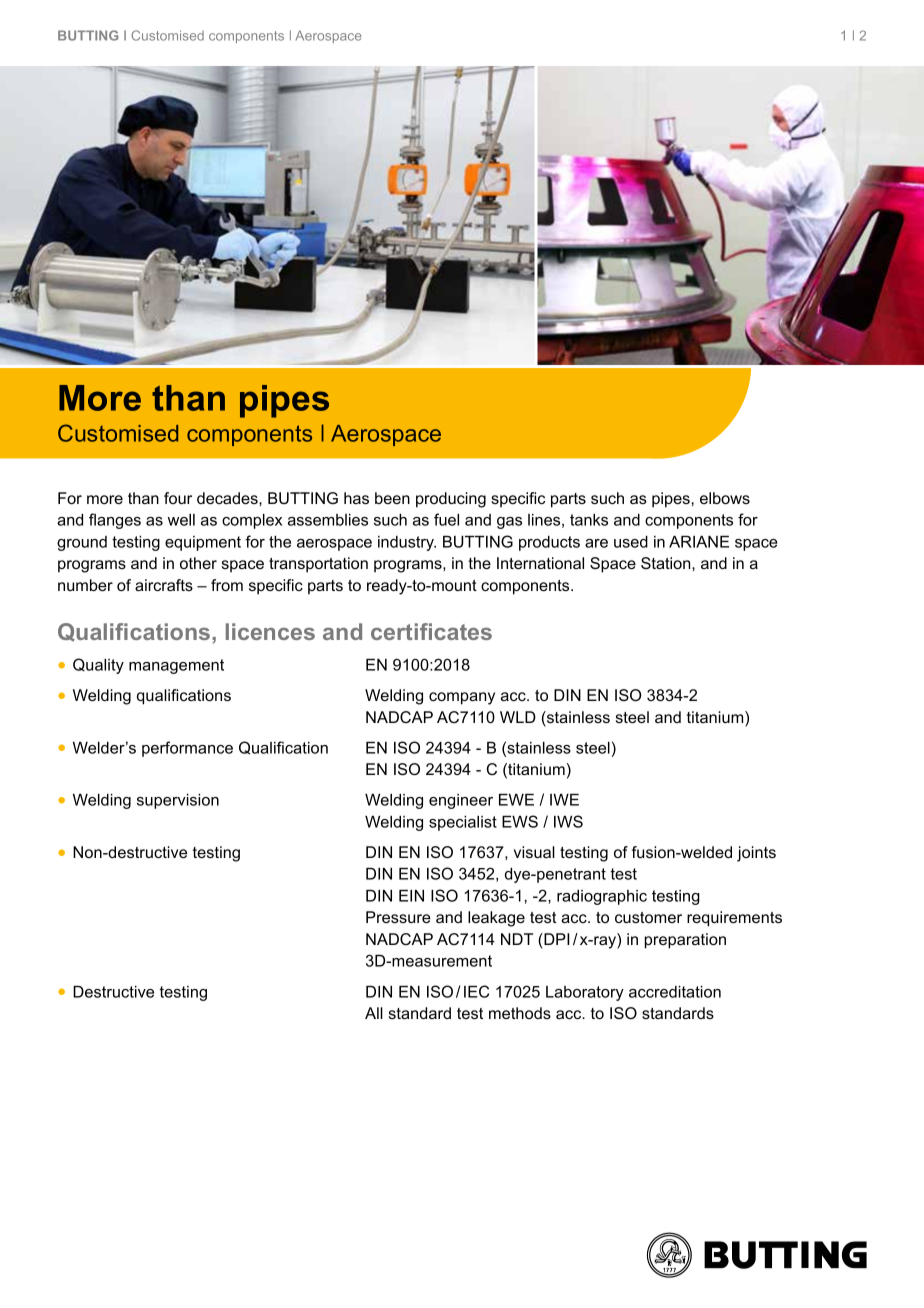 The height and width of the screenshot is (1308, 924). Describe the element at coordinates (520, 1013) in the screenshot. I see `methods` at that location.
